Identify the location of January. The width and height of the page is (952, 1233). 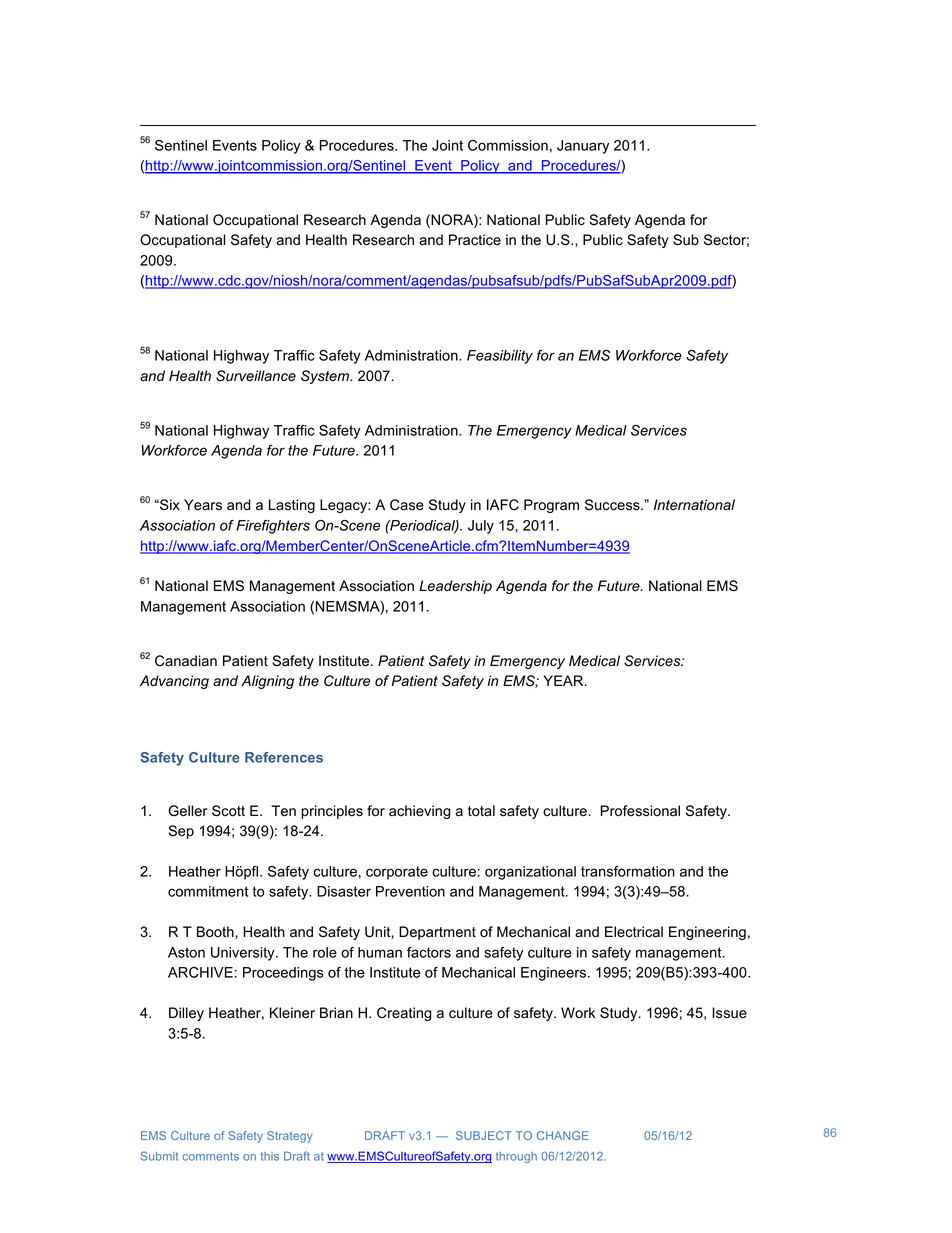
(583, 147).
